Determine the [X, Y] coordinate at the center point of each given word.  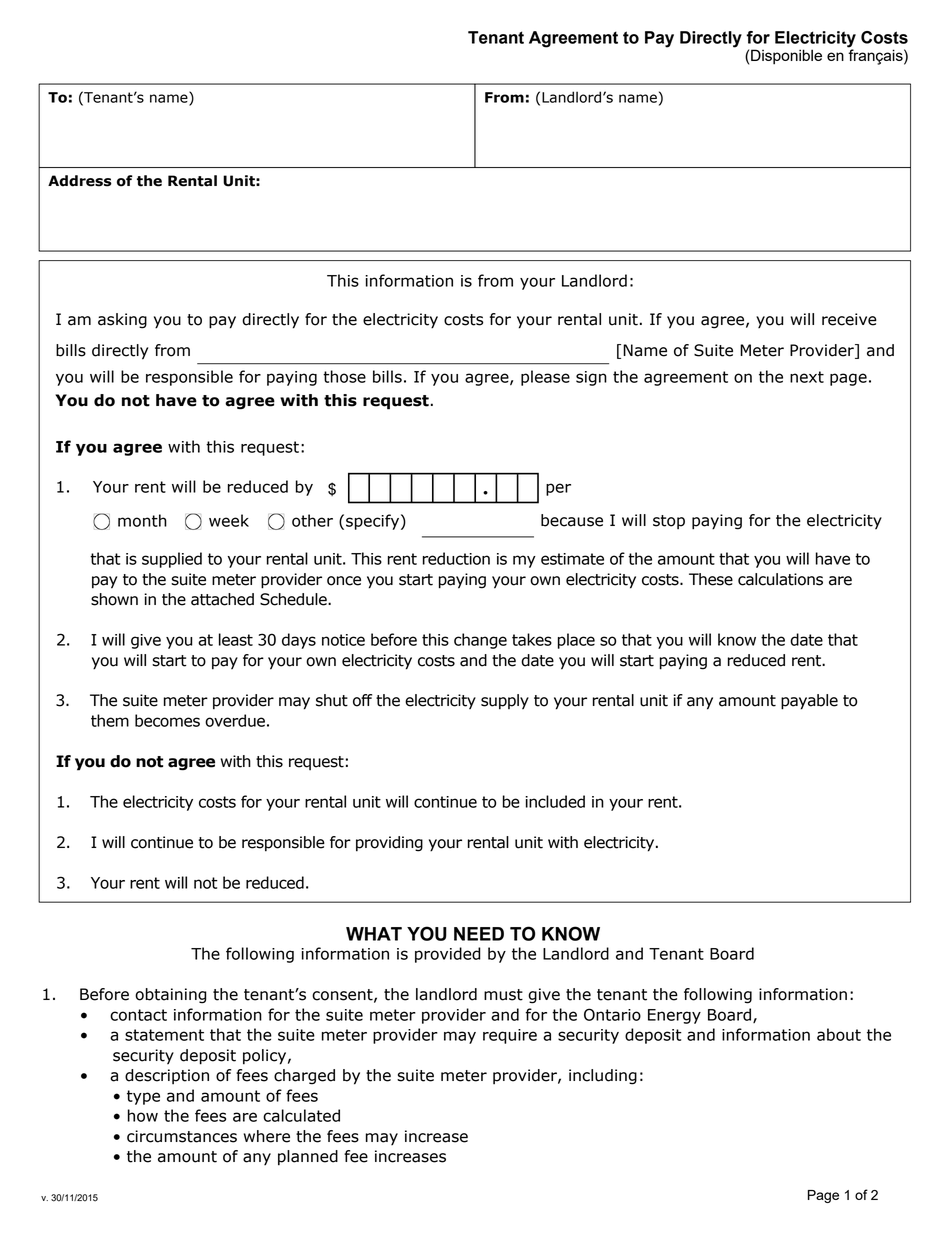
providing [389, 844]
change [480, 641]
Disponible [786, 57]
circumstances [182, 1136]
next [807, 377]
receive [849, 319]
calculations [780, 579]
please [545, 378]
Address [80, 181]
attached [222, 599]
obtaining [171, 996]
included [555, 801]
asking [122, 321]
